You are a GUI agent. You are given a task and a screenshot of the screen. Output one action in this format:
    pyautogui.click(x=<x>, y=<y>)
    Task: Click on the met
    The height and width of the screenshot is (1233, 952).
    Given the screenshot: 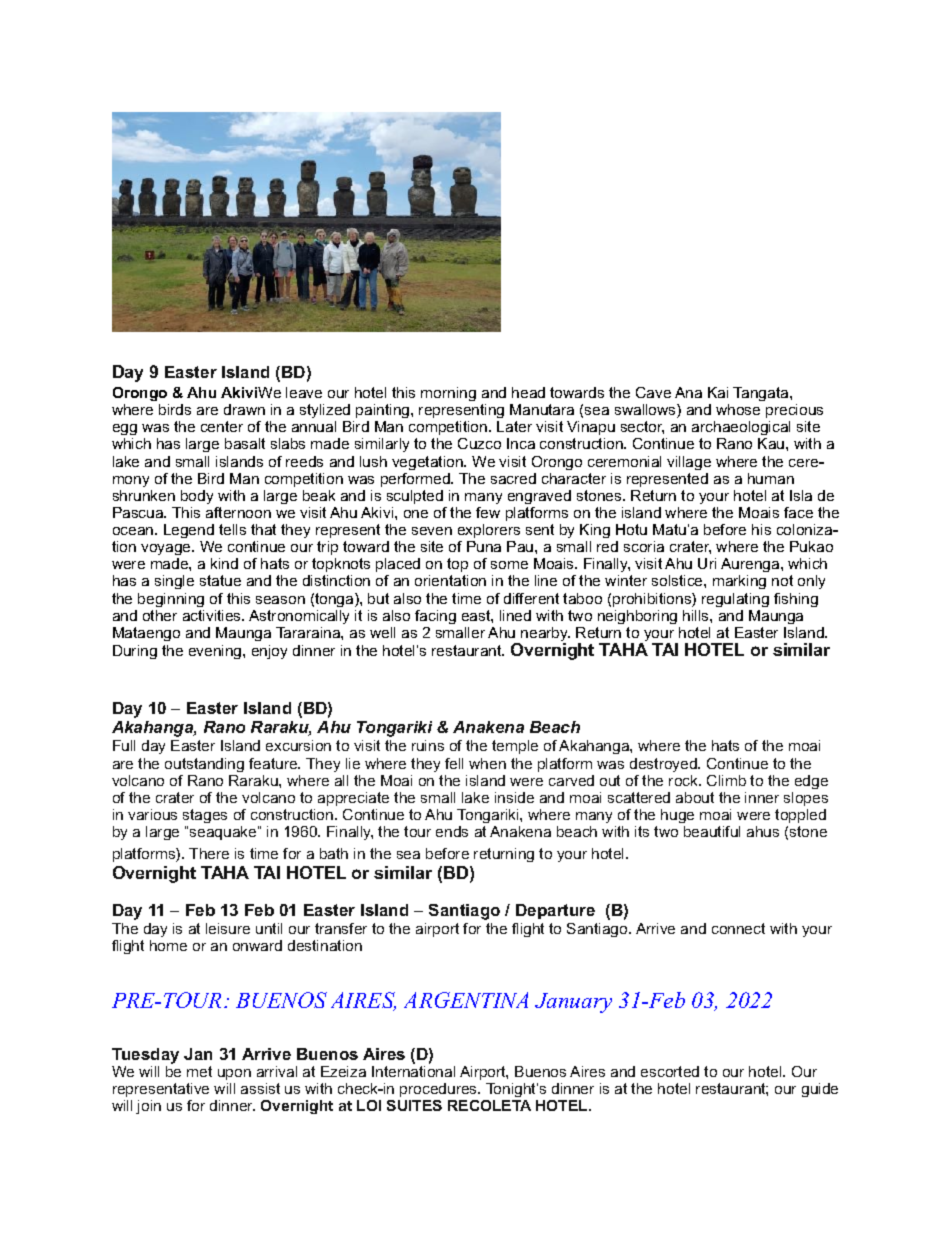 What is the action you would take?
    pyautogui.click(x=199, y=1071)
